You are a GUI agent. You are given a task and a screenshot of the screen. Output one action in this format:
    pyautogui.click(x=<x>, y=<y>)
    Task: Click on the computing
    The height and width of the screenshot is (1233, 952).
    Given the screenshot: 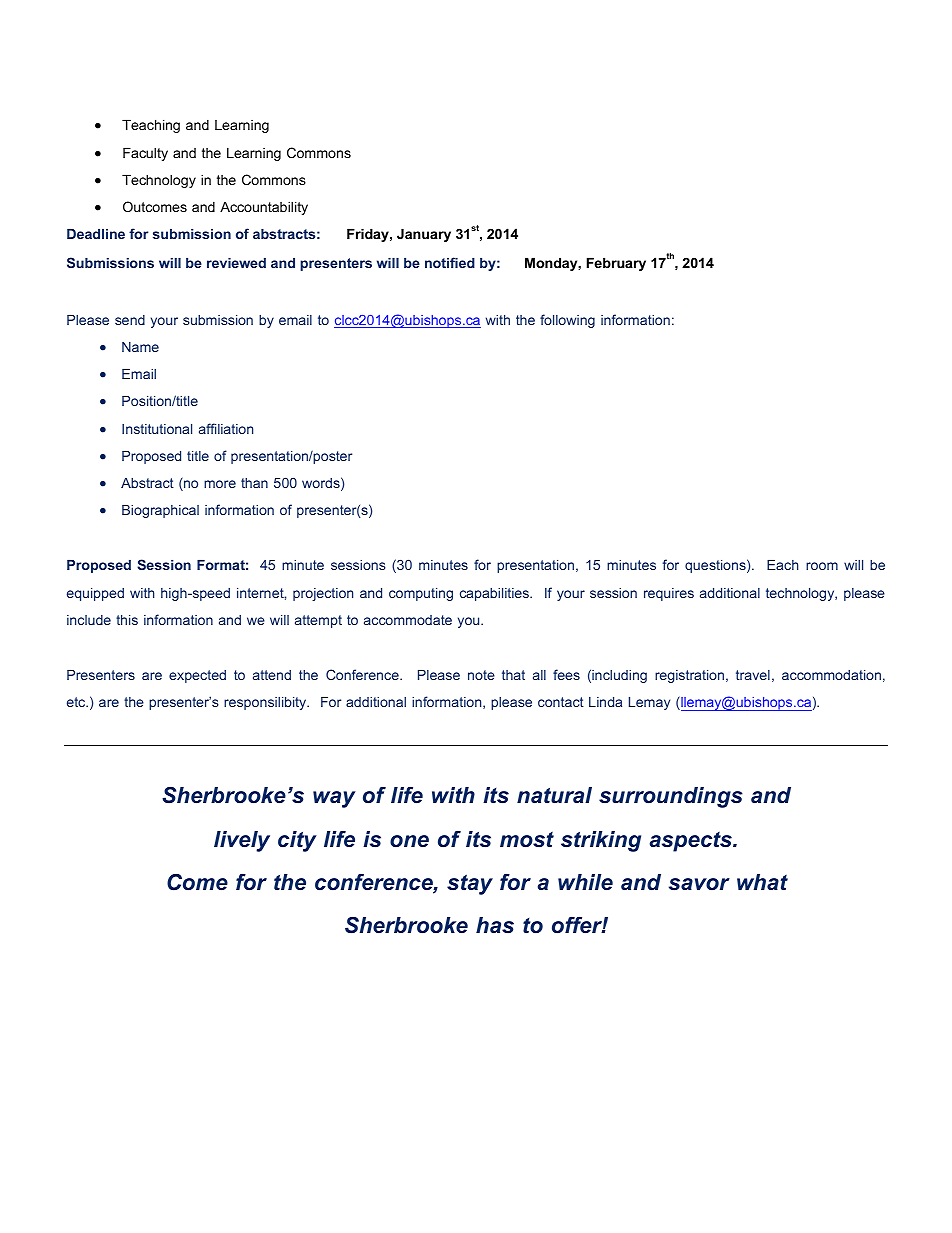 What is the action you would take?
    pyautogui.click(x=421, y=594)
